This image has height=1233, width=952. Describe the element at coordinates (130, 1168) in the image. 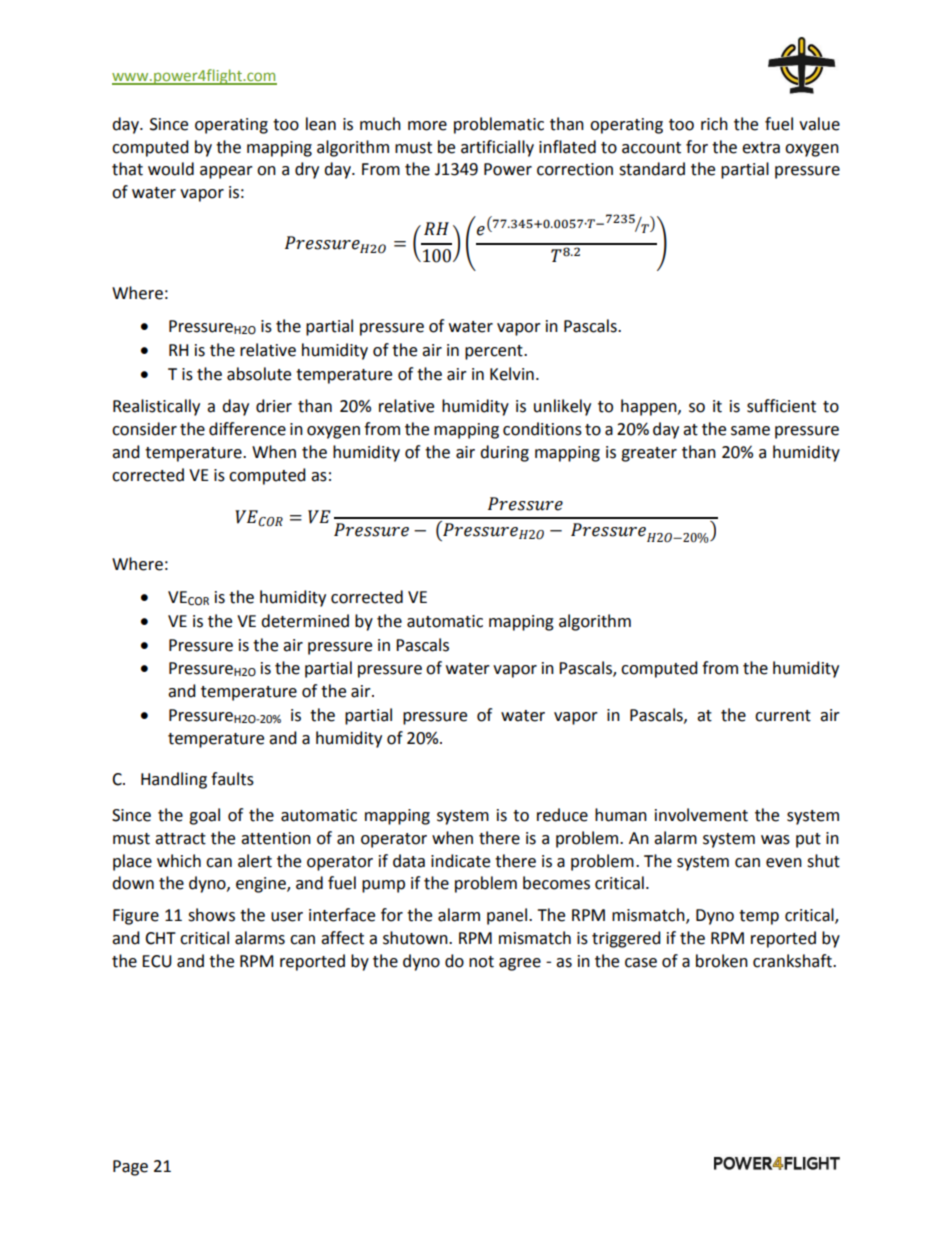

I see `Page` at that location.
